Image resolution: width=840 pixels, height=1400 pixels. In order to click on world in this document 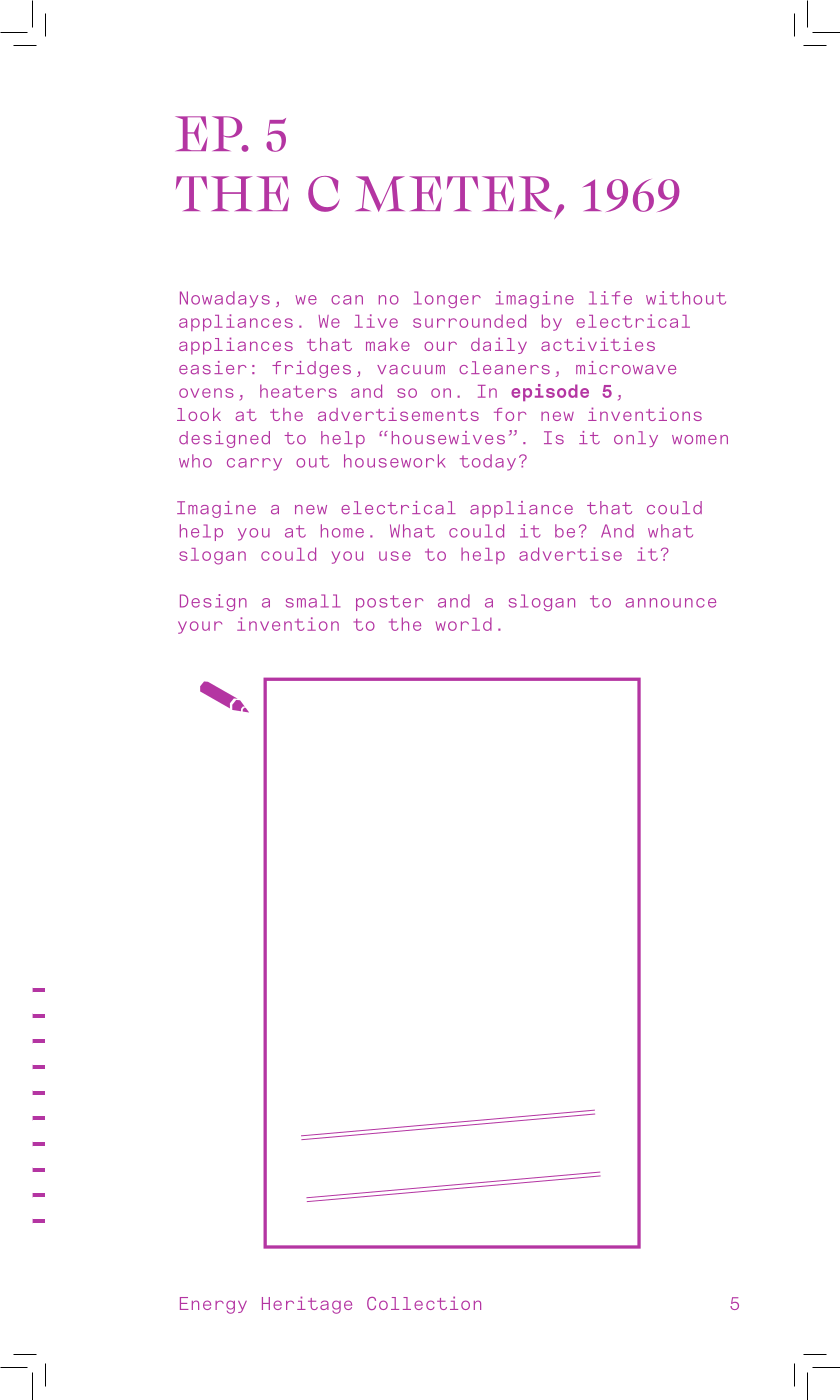, I will do `click(464, 624)`.
